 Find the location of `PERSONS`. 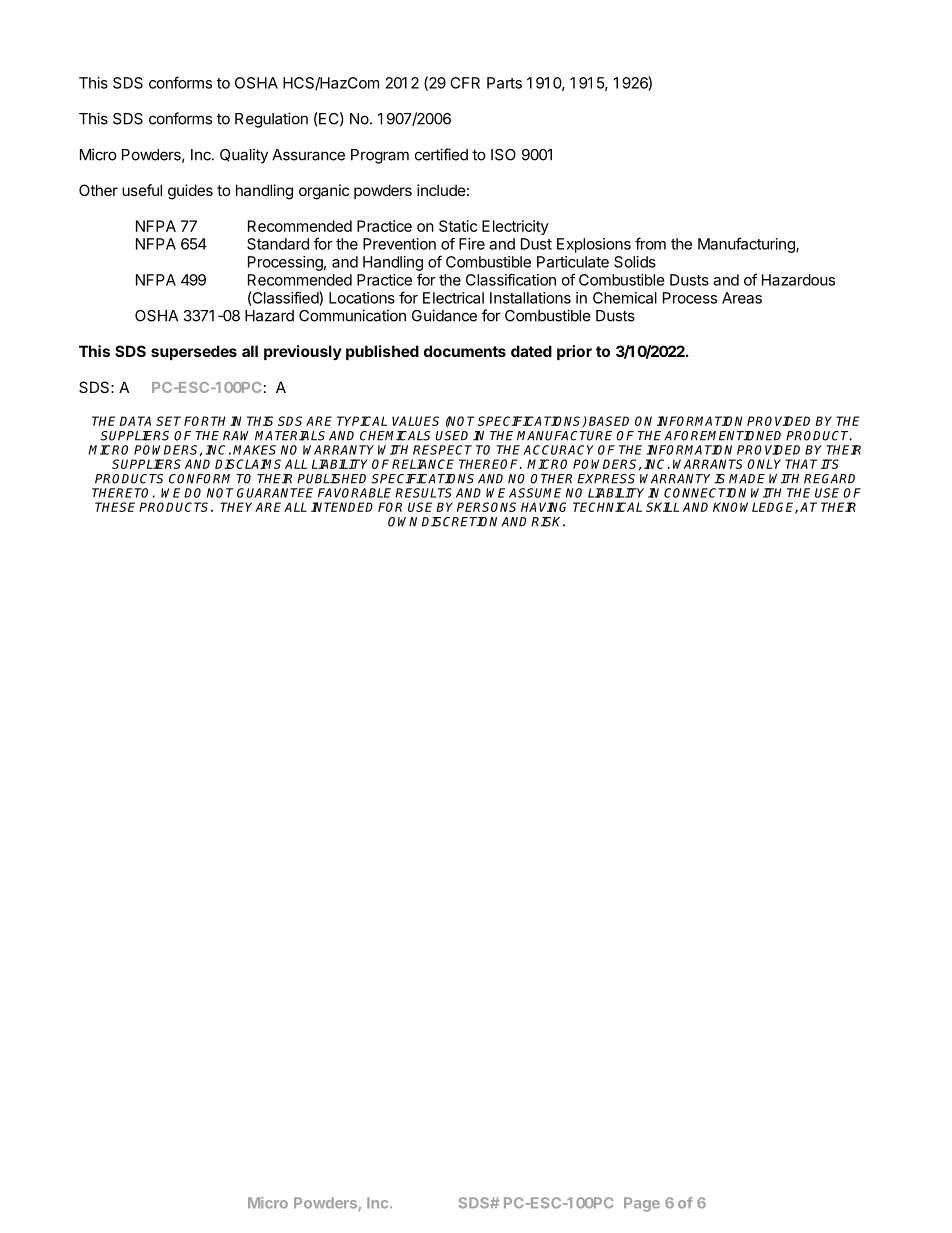

PERSONS is located at coordinates (486, 507).
